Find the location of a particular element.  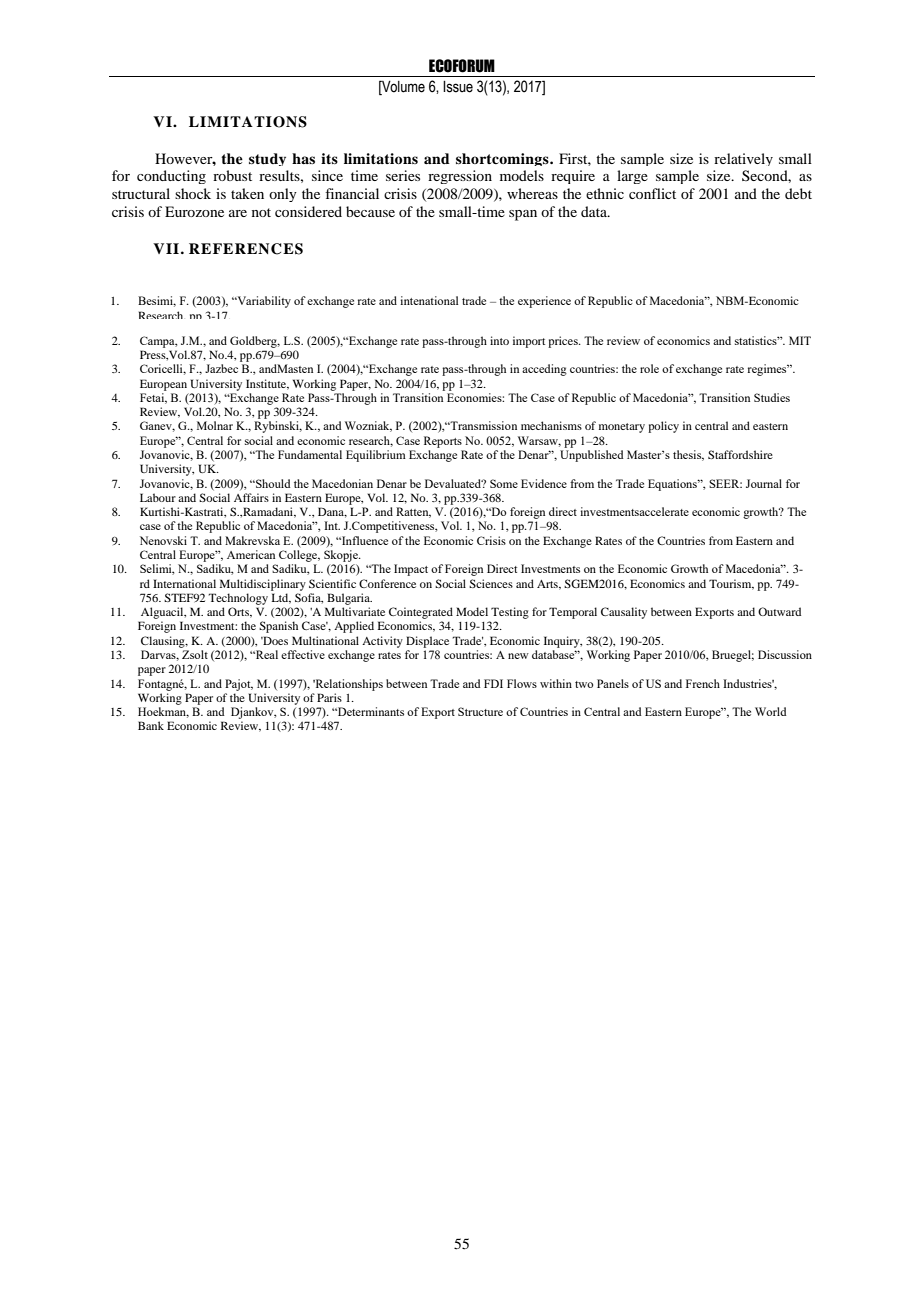

Journal is located at coordinates (764, 483).
